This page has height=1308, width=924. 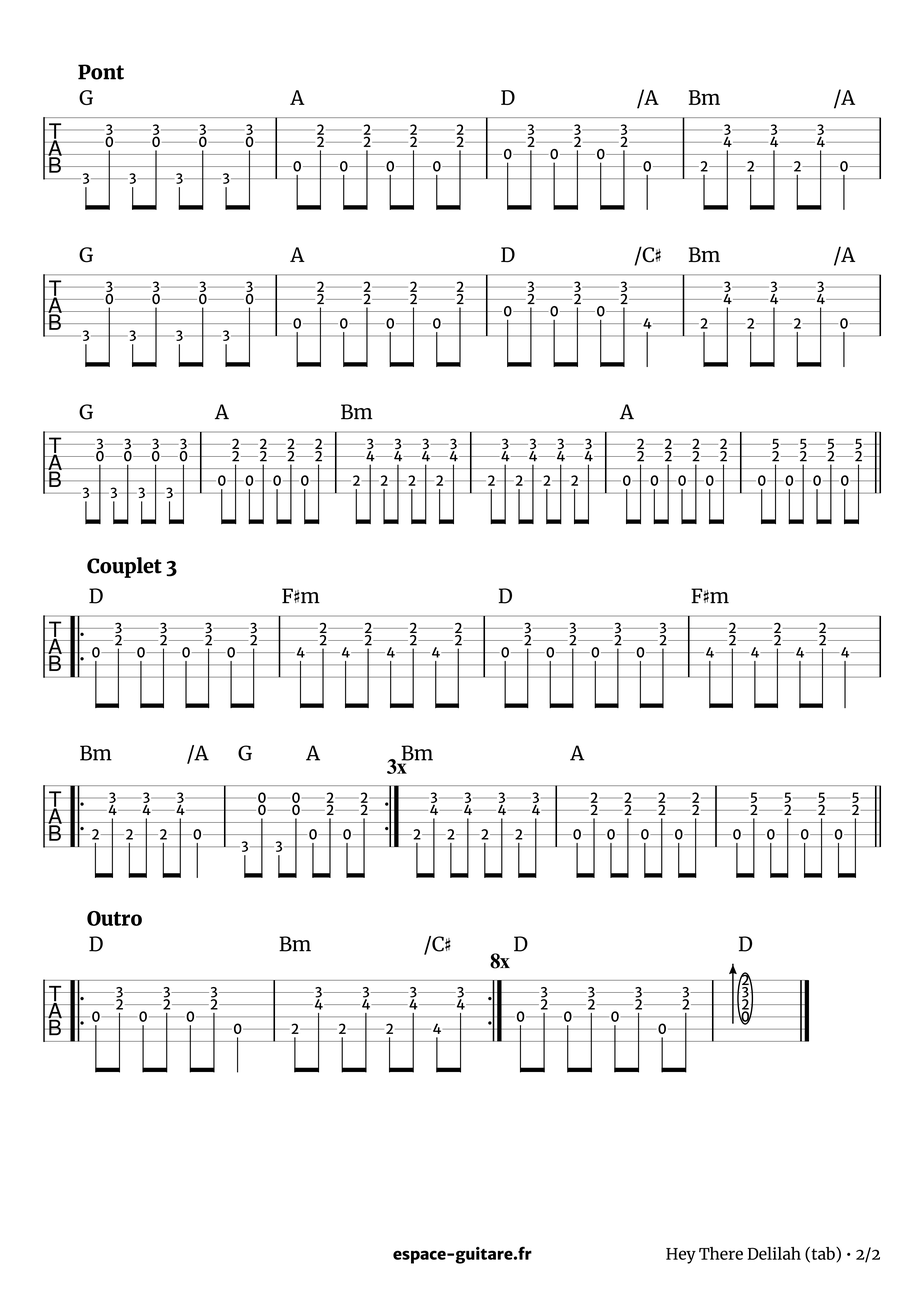 What do you see at coordinates (124, 567) in the page?
I see `Couplet` at bounding box center [124, 567].
